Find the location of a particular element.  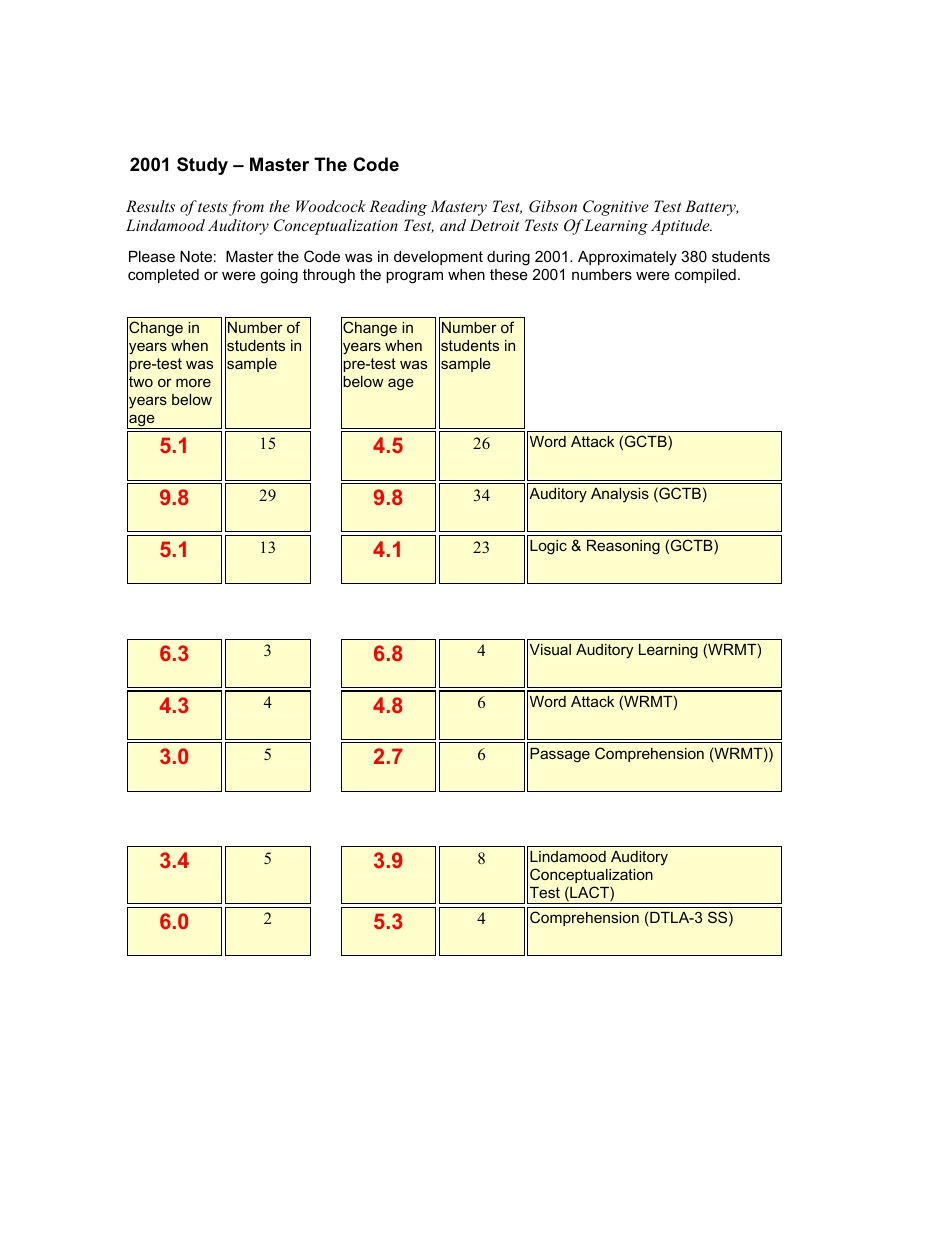

Passage is located at coordinates (560, 755).
